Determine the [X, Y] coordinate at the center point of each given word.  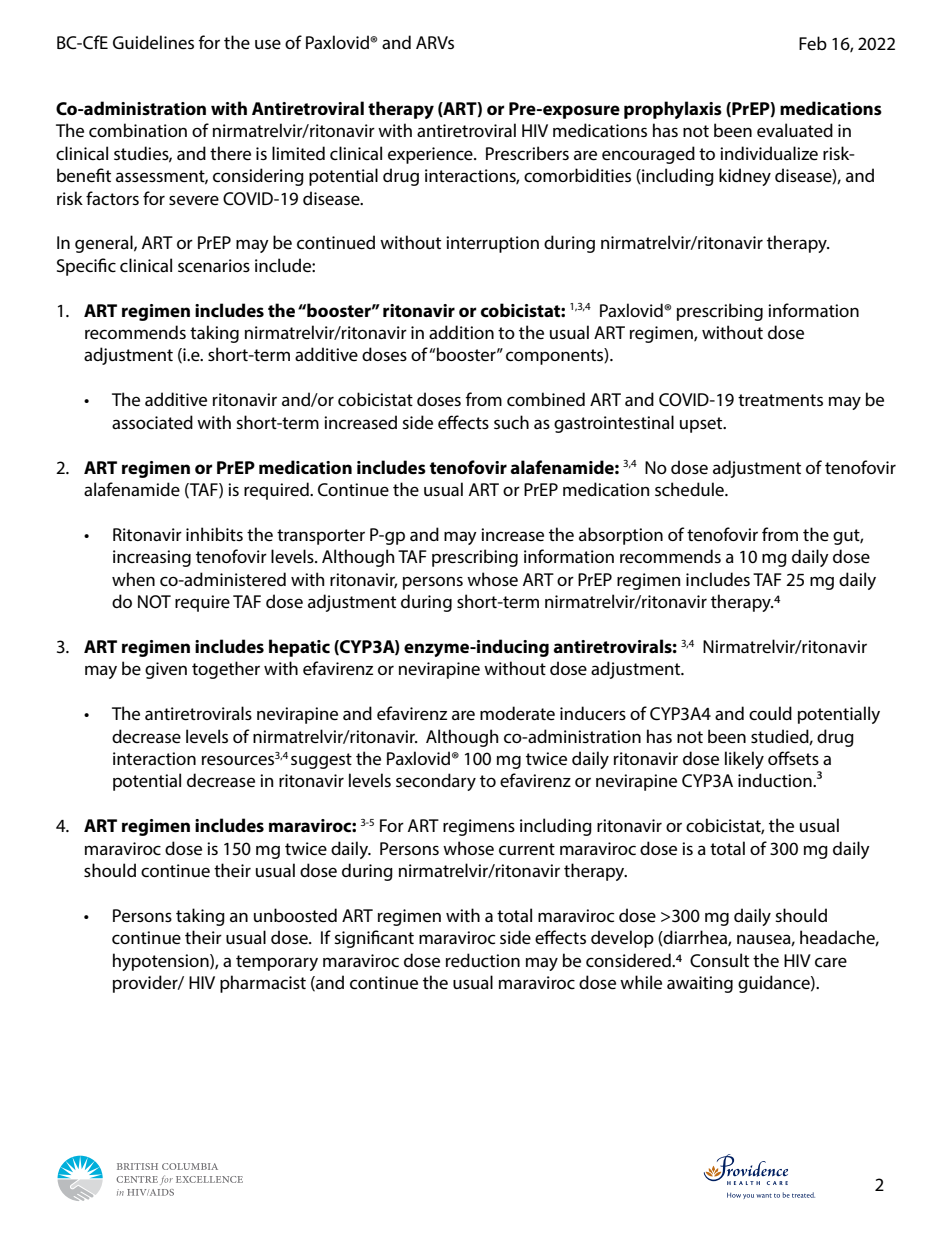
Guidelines [153, 42]
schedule [690, 489]
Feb [813, 43]
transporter [321, 537]
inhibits [214, 534]
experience [431, 155]
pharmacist [263, 984]
